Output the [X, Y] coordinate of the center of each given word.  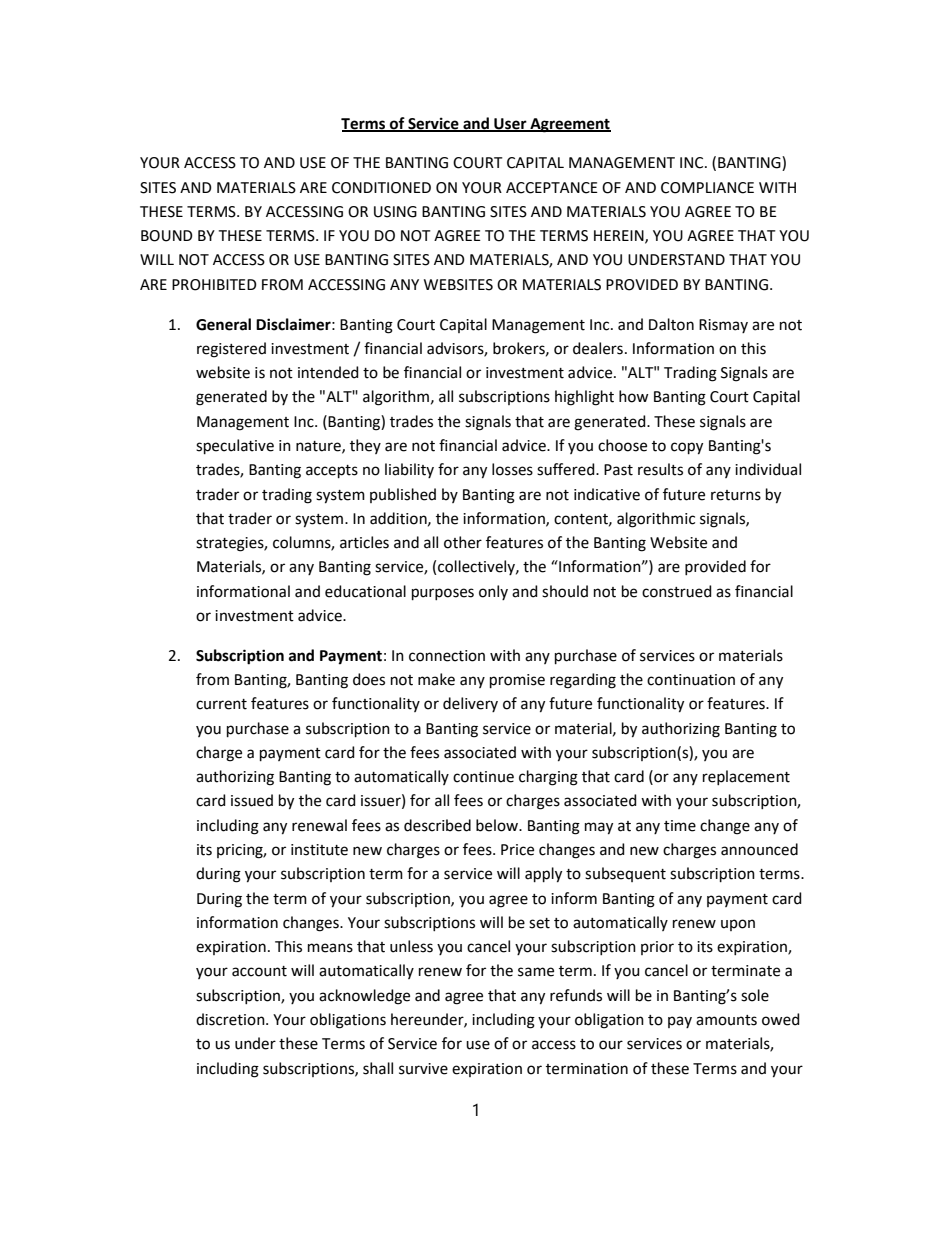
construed [677, 591]
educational [365, 591]
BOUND [167, 236]
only [493, 592]
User [510, 124]
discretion [231, 1019]
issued [252, 800]
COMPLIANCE [707, 188]
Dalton [671, 324]
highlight [584, 398]
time [680, 826]
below [498, 825]
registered [231, 350]
